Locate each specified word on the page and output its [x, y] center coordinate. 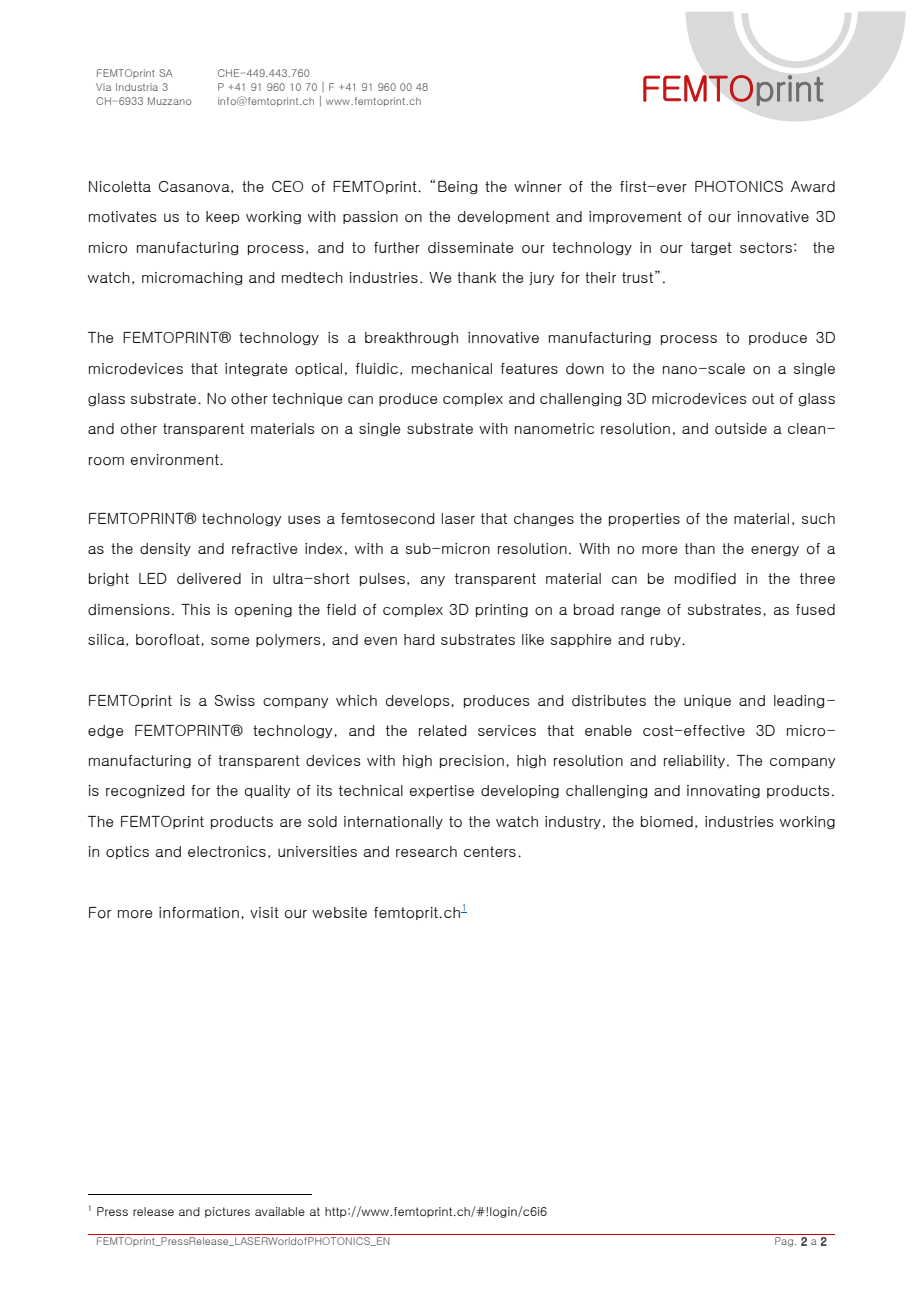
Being [457, 187]
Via [103, 87]
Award [813, 187]
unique [707, 701]
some [230, 641]
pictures [227, 1212]
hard [419, 640]
